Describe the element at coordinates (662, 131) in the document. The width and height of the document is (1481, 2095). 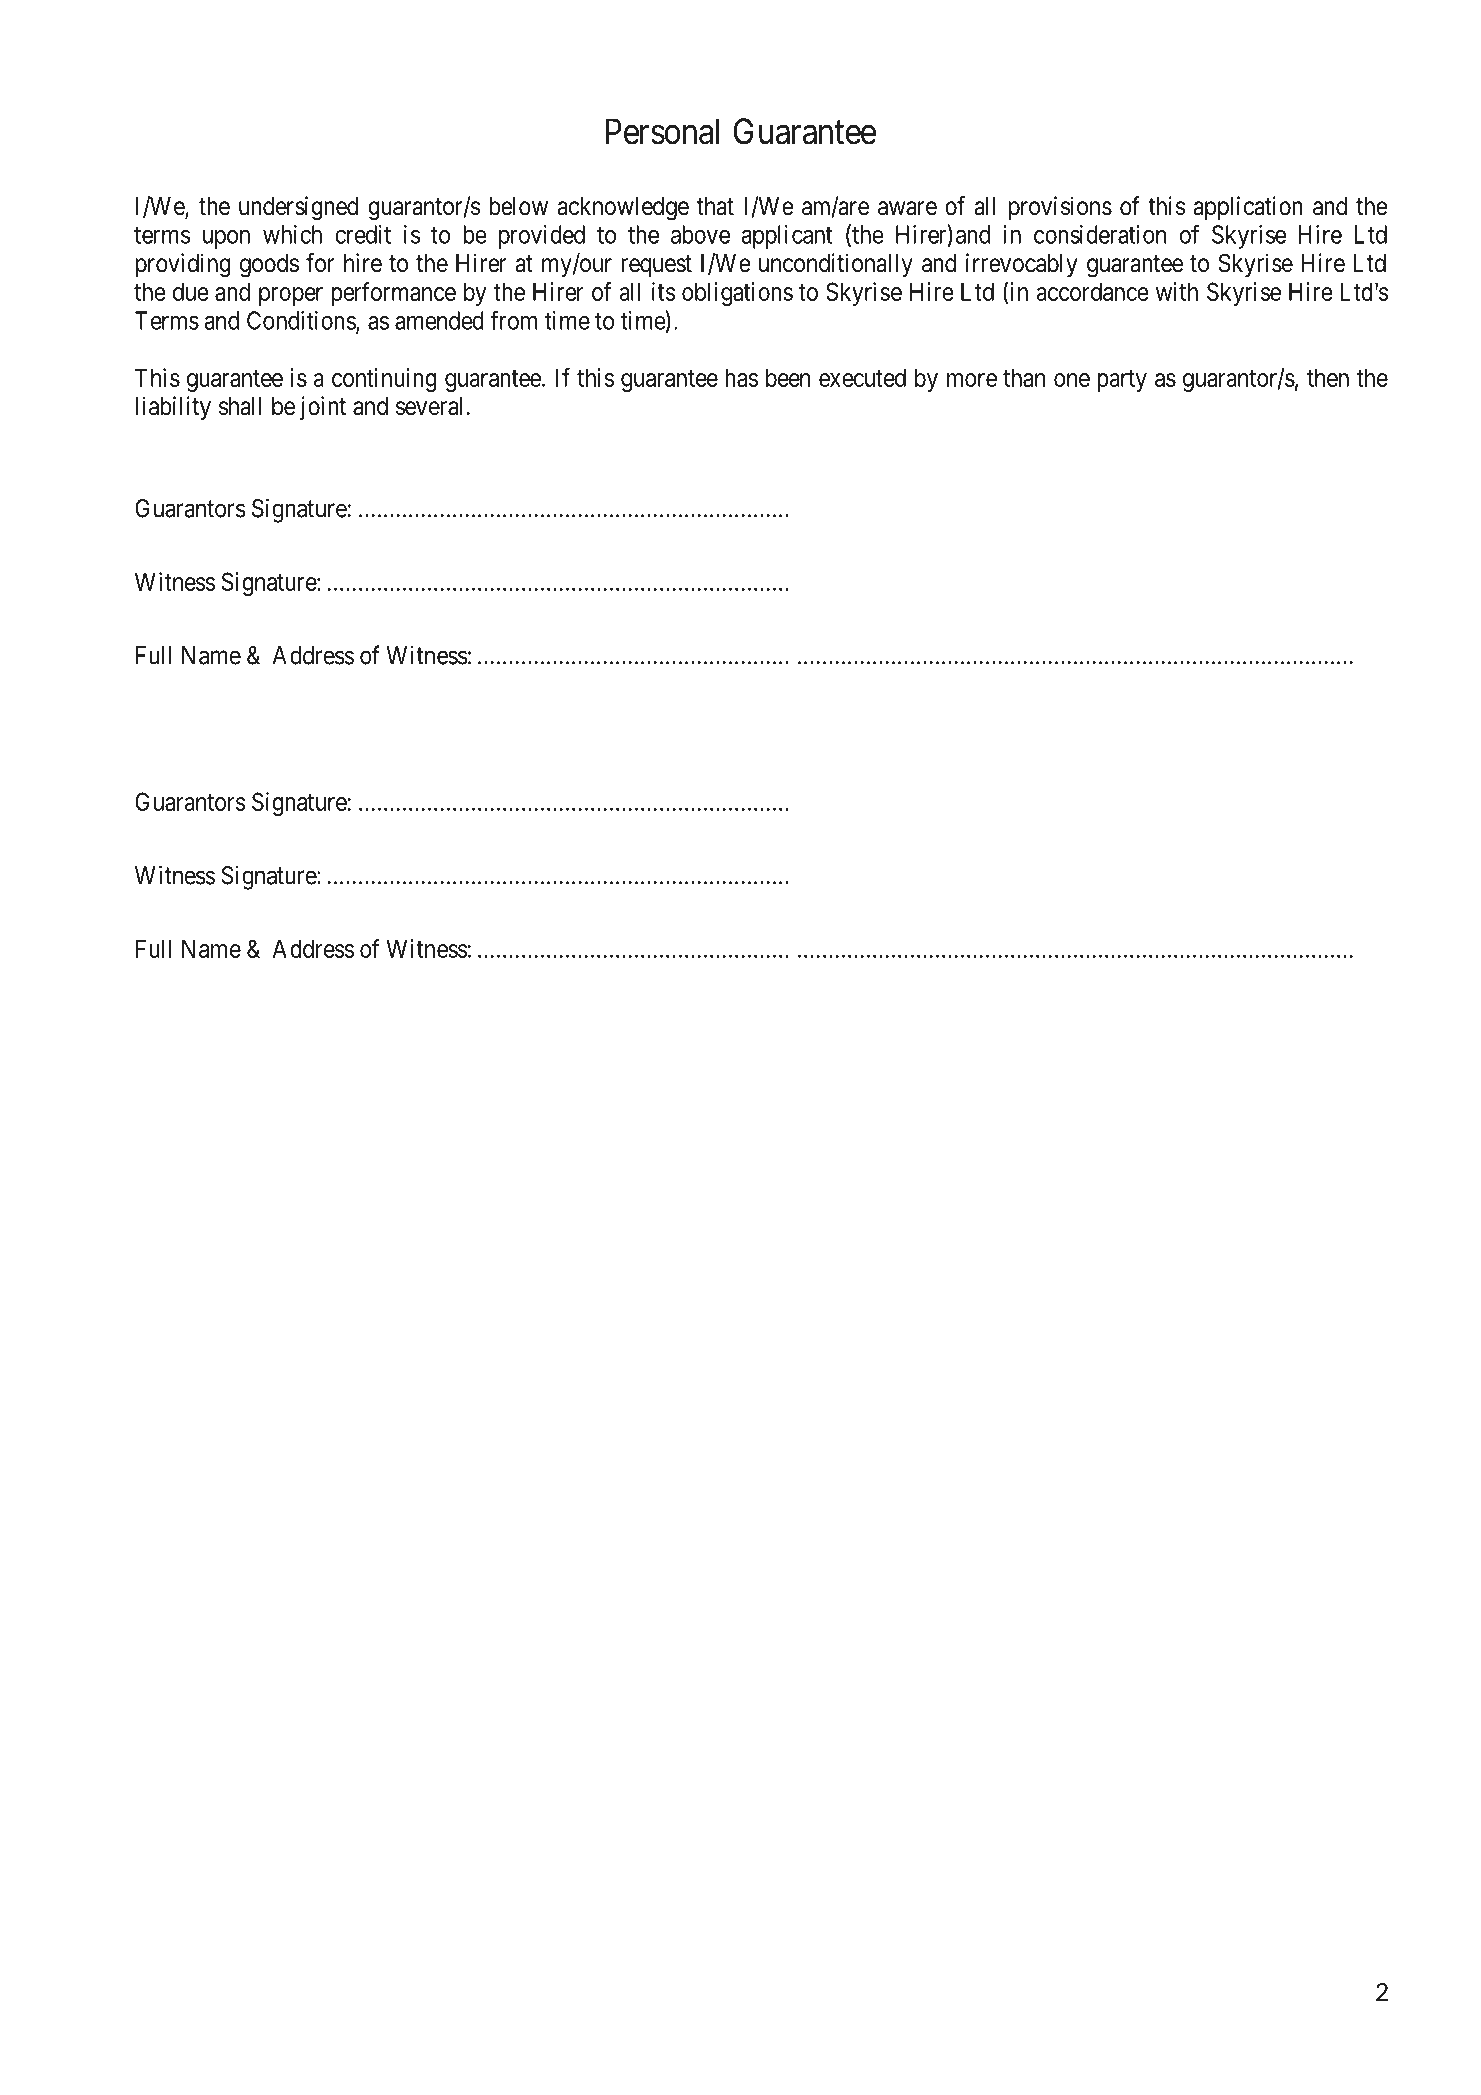
I see `Personal` at that location.
